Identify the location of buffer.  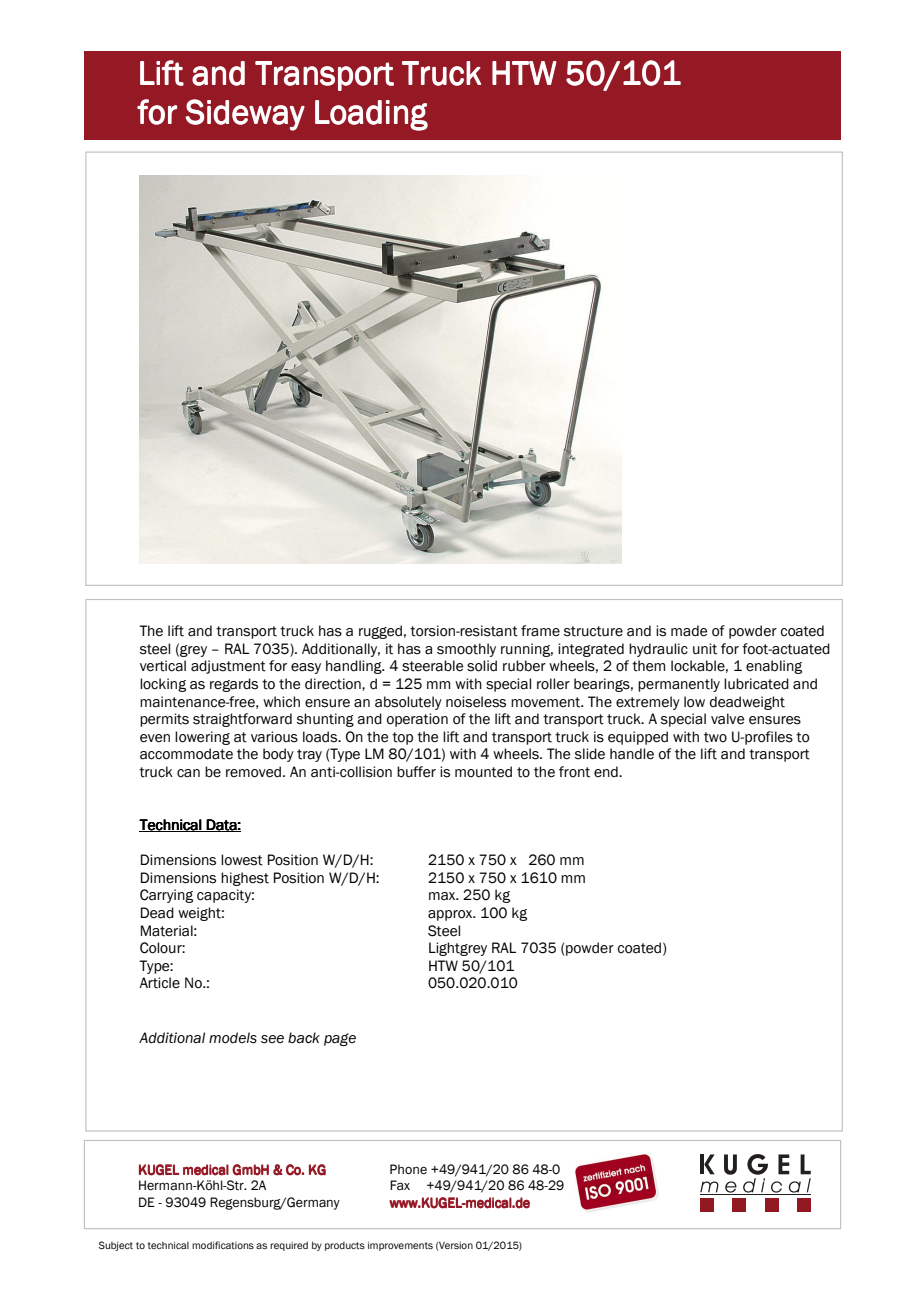
(416, 772).
